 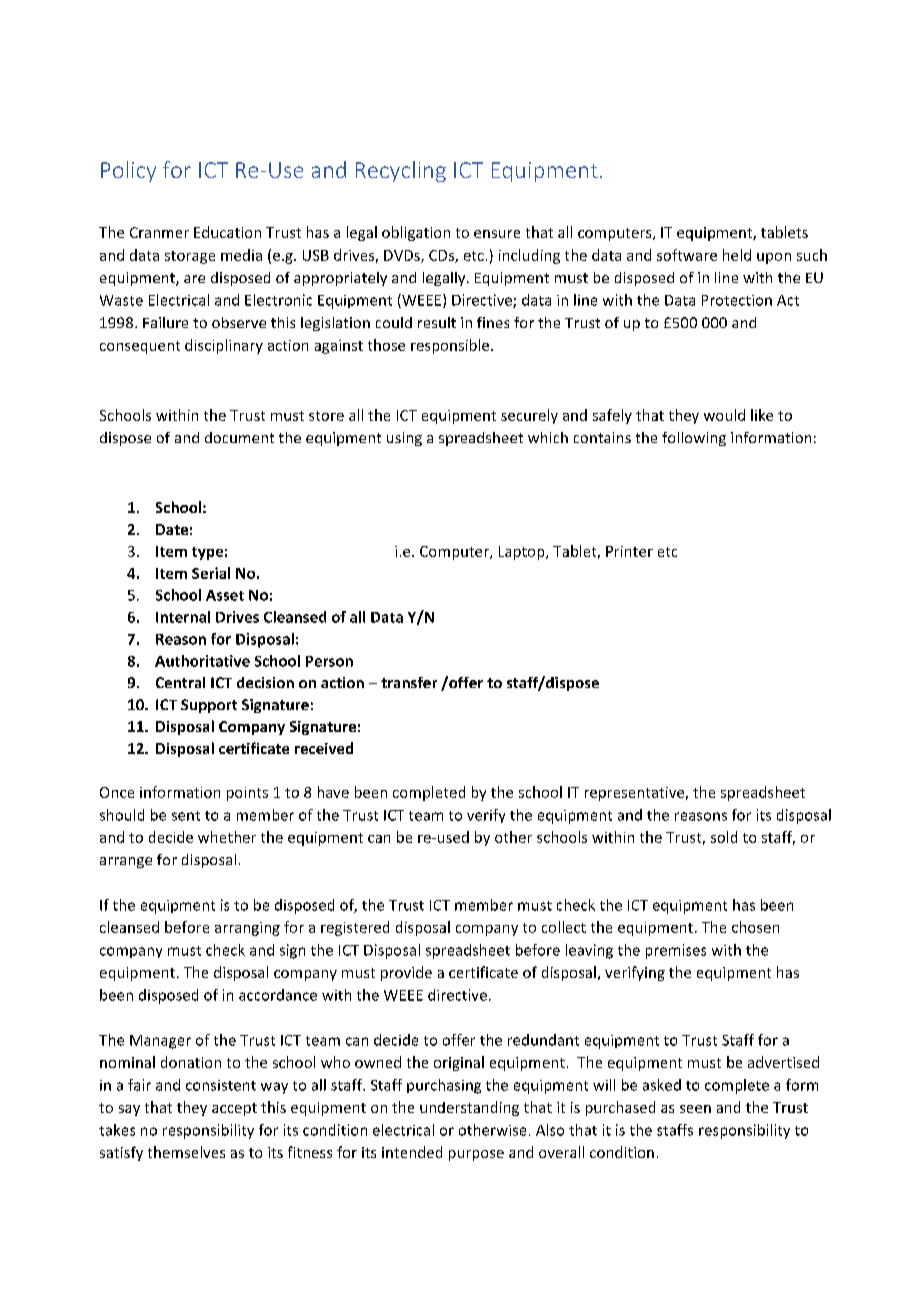 I want to click on Authoritative, so click(x=202, y=661).
